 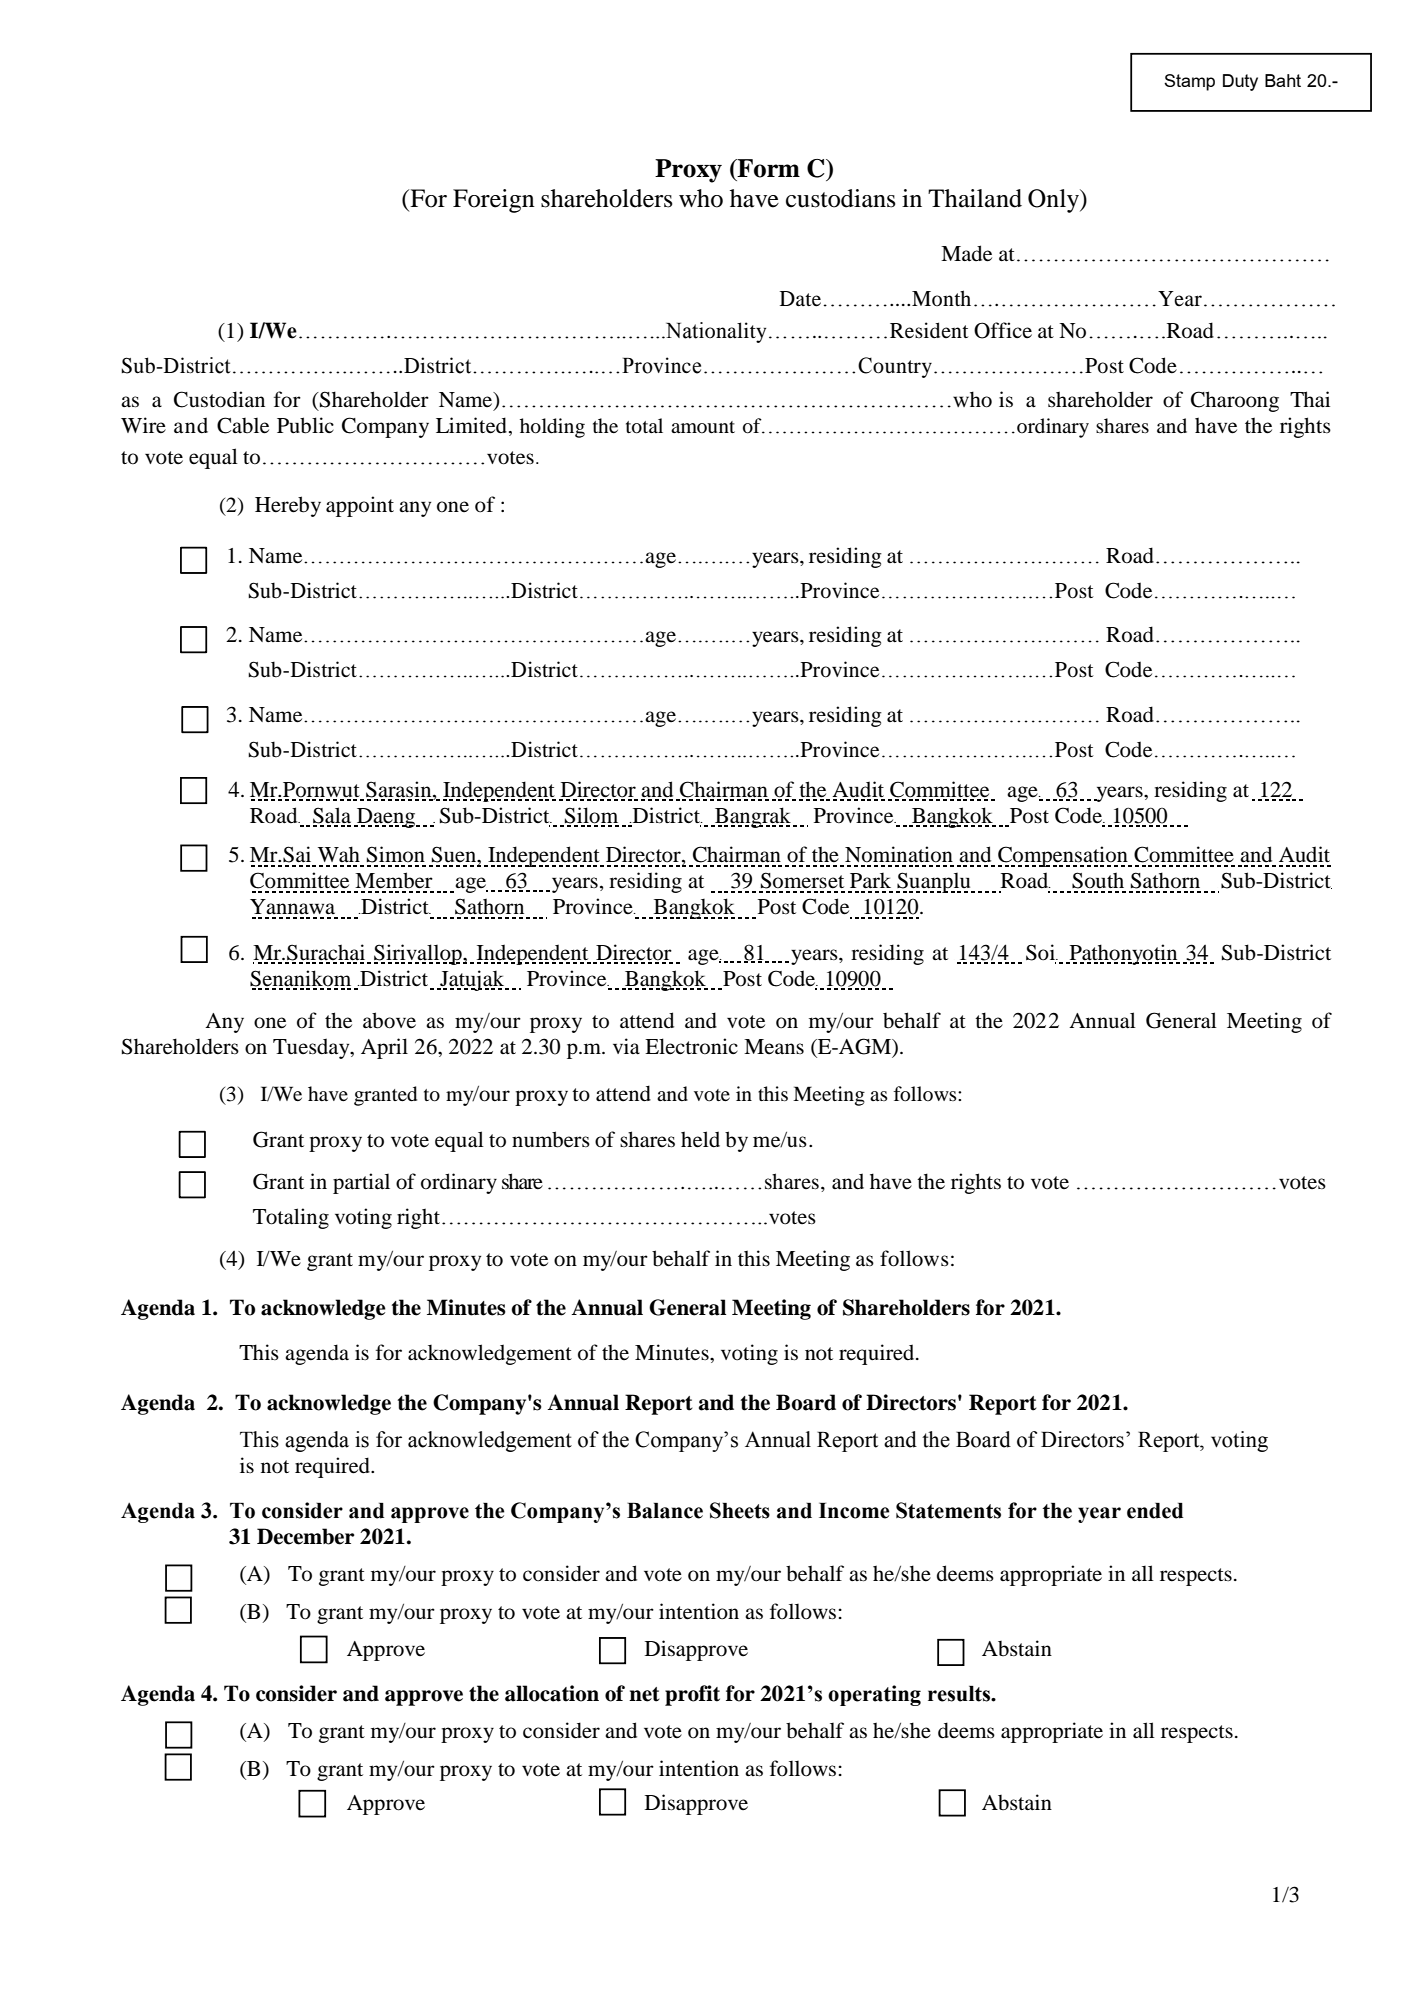 What do you see at coordinates (305, 1536) in the document?
I see `December` at bounding box center [305, 1536].
